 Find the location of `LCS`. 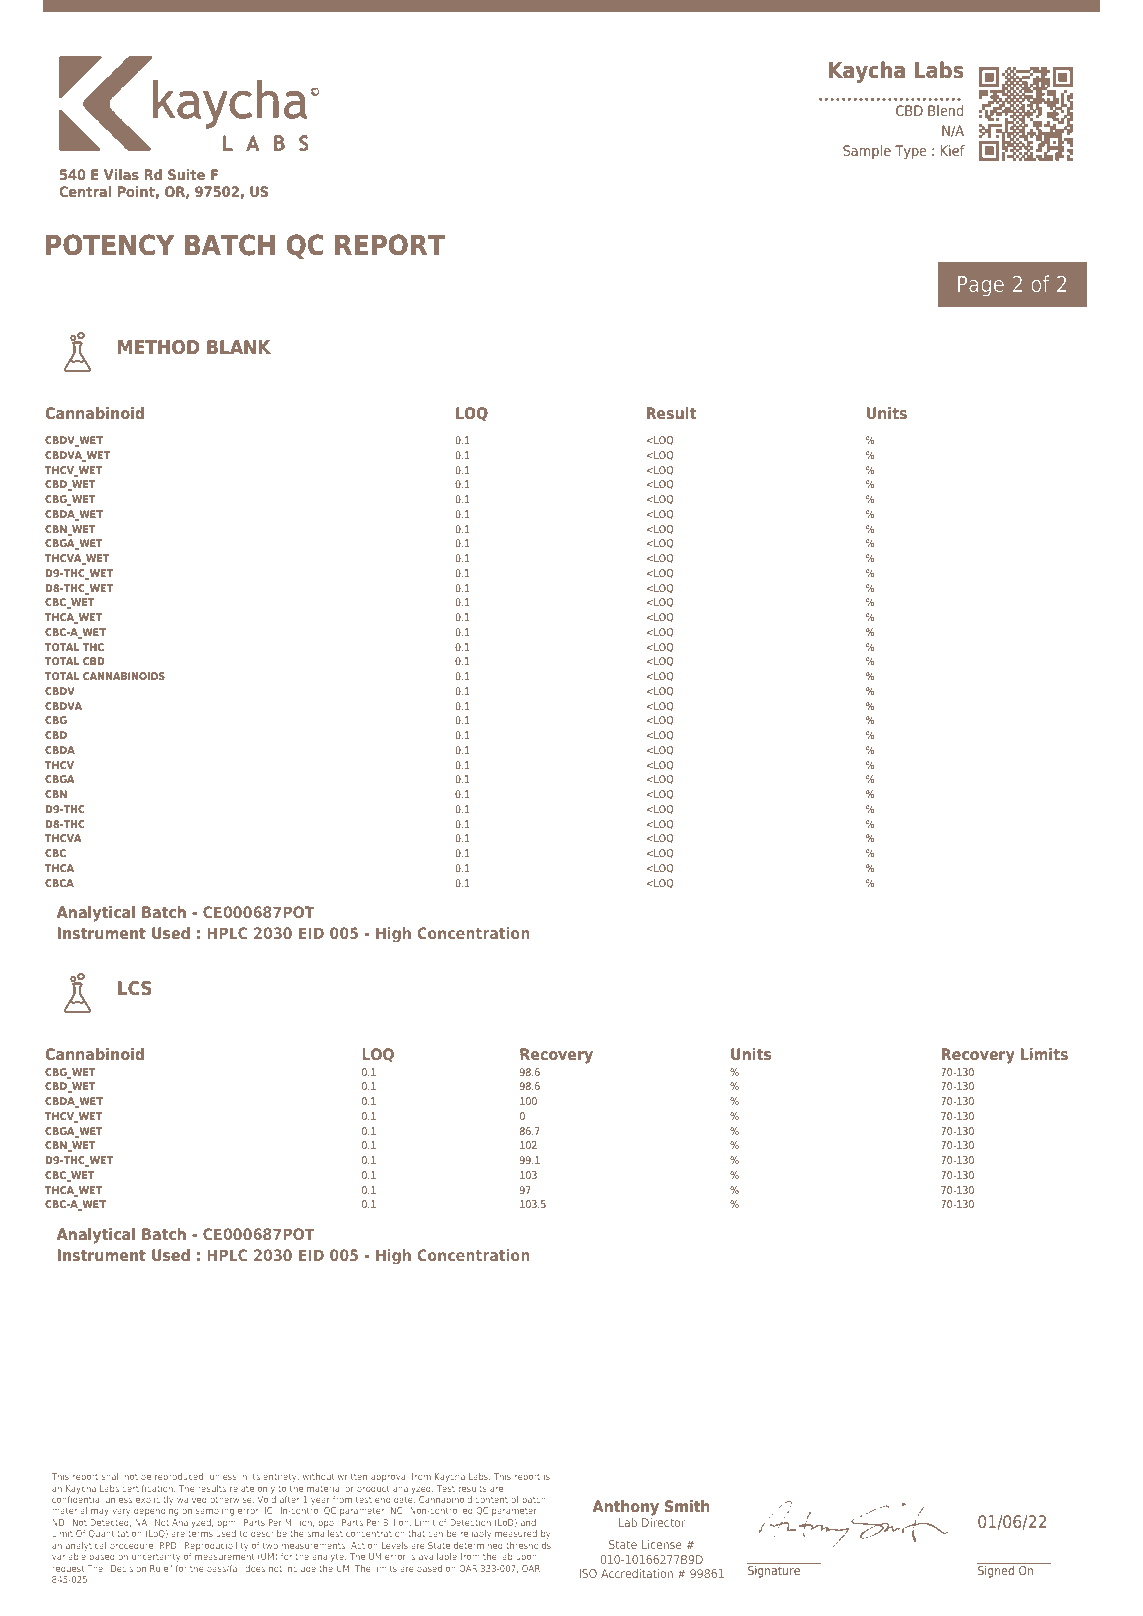

LCS is located at coordinates (135, 988).
